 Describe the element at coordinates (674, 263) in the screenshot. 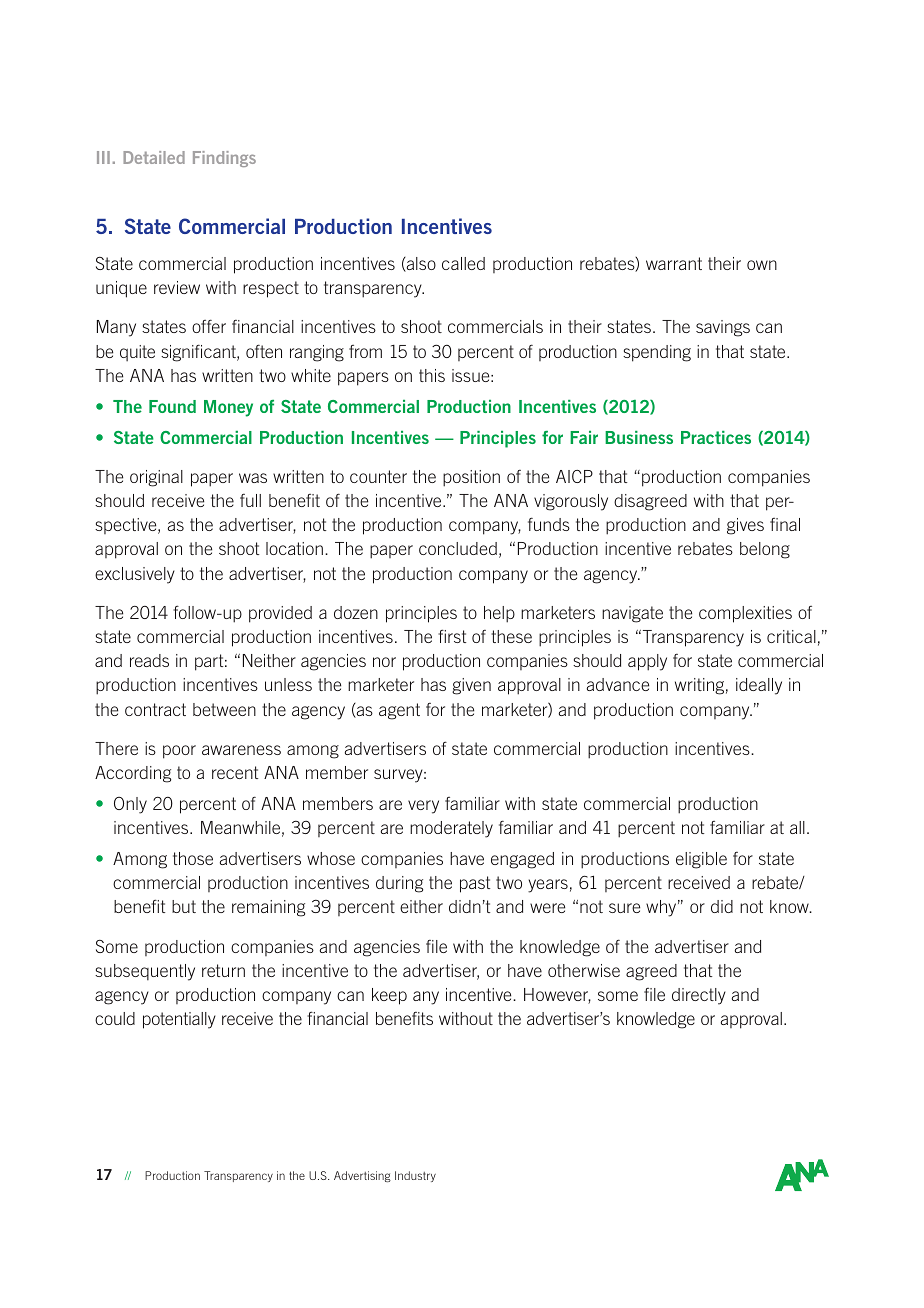

I see `warrant` at that location.
